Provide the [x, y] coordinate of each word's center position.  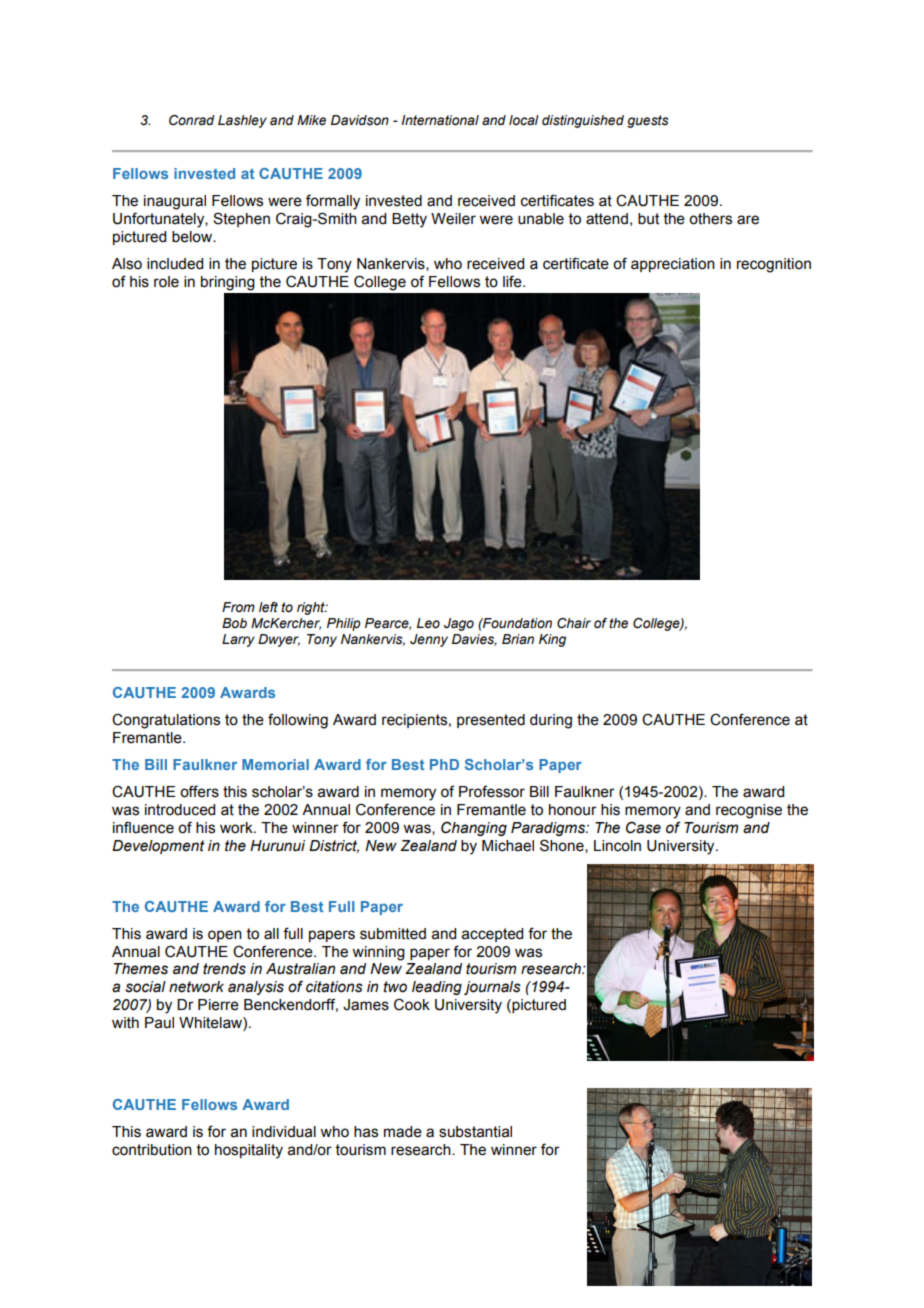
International [440, 120]
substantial [475, 1132]
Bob [234, 623]
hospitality [249, 1151]
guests [648, 121]
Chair [574, 623]
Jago [459, 624]
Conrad [192, 120]
